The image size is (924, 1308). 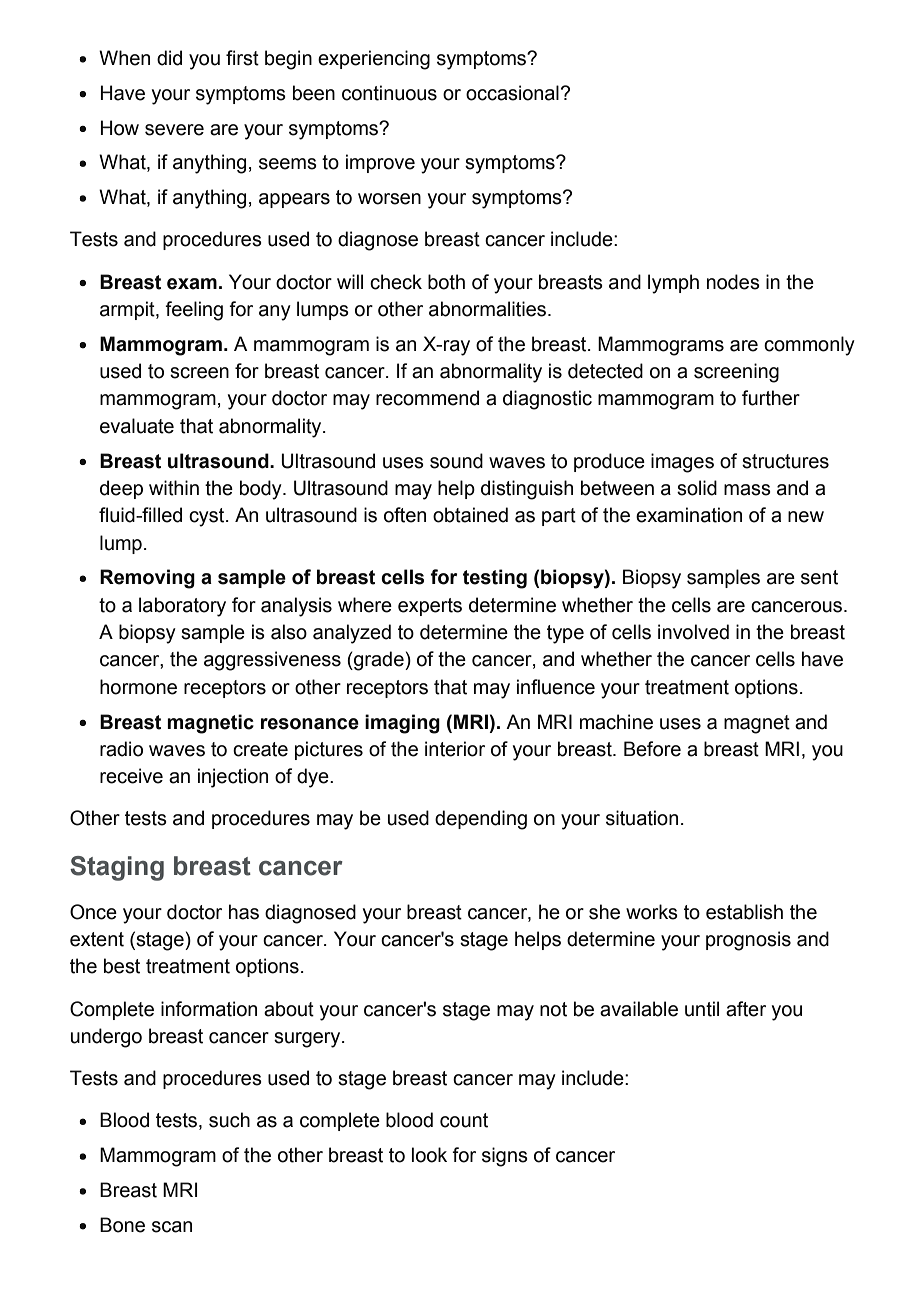 What do you see at coordinates (169, 58) in the document?
I see `did` at bounding box center [169, 58].
